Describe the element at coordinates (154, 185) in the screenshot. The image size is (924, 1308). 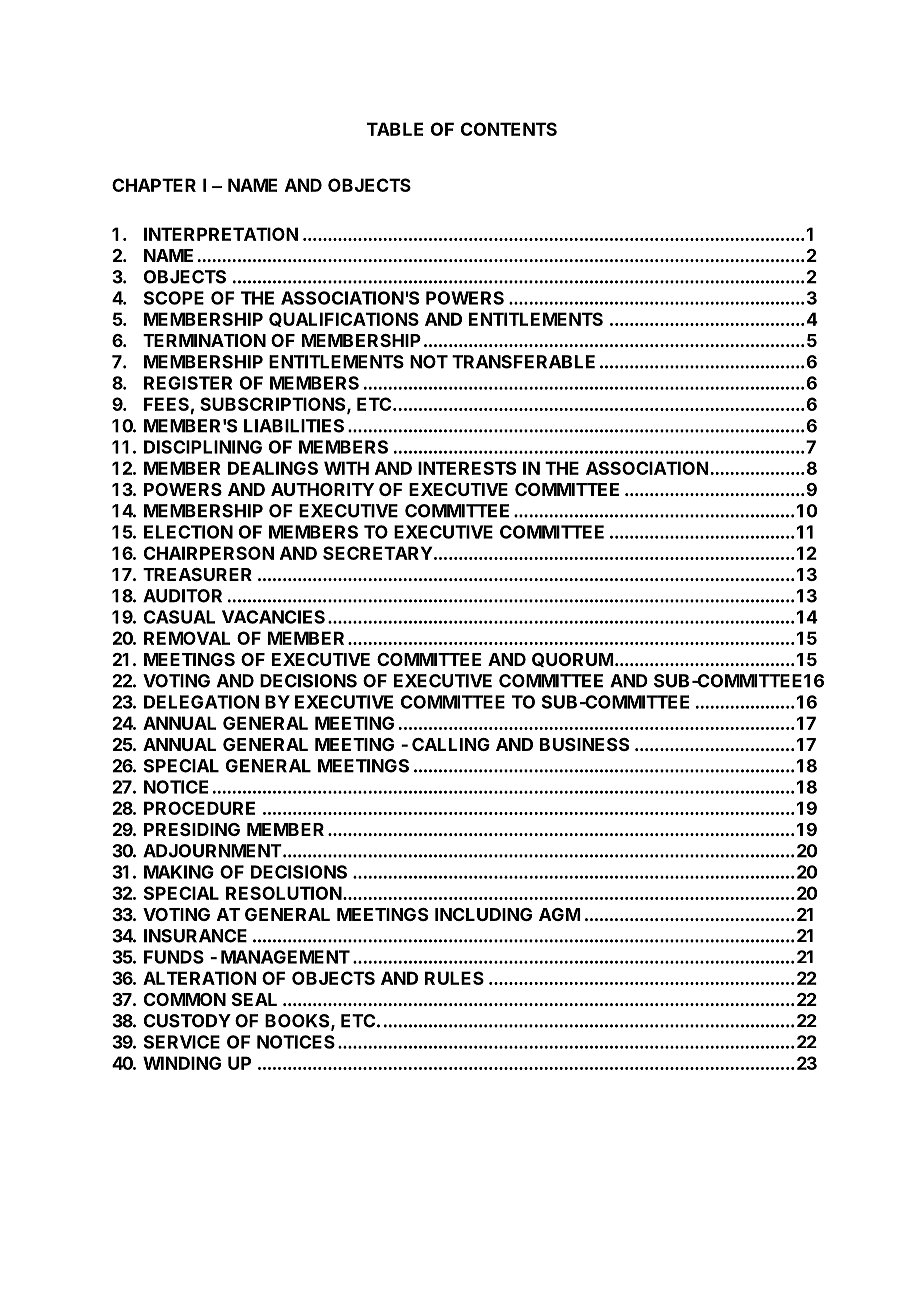
I see `CHAPTER` at that location.
